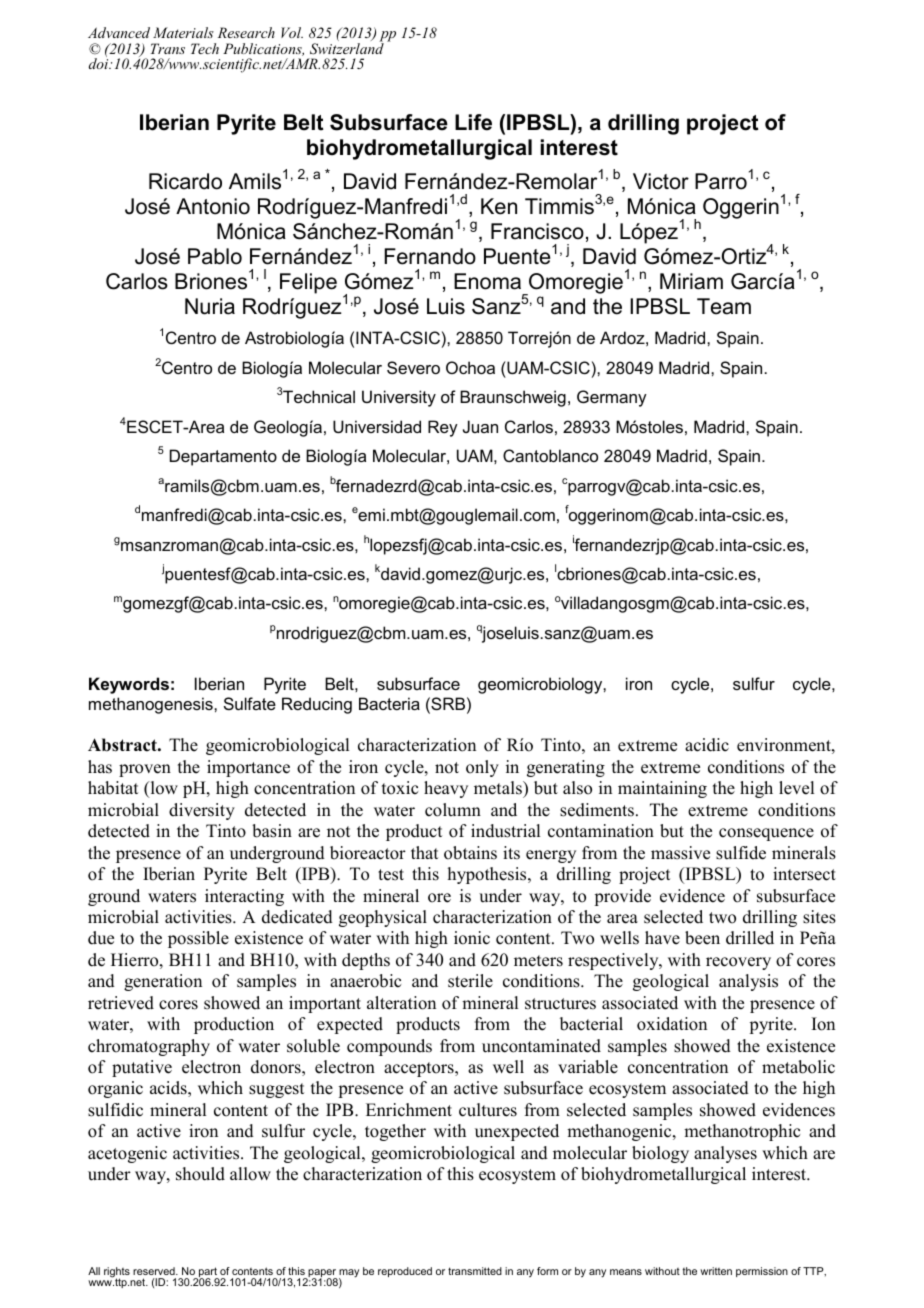  I want to click on Ochoa, so click(470, 367).
